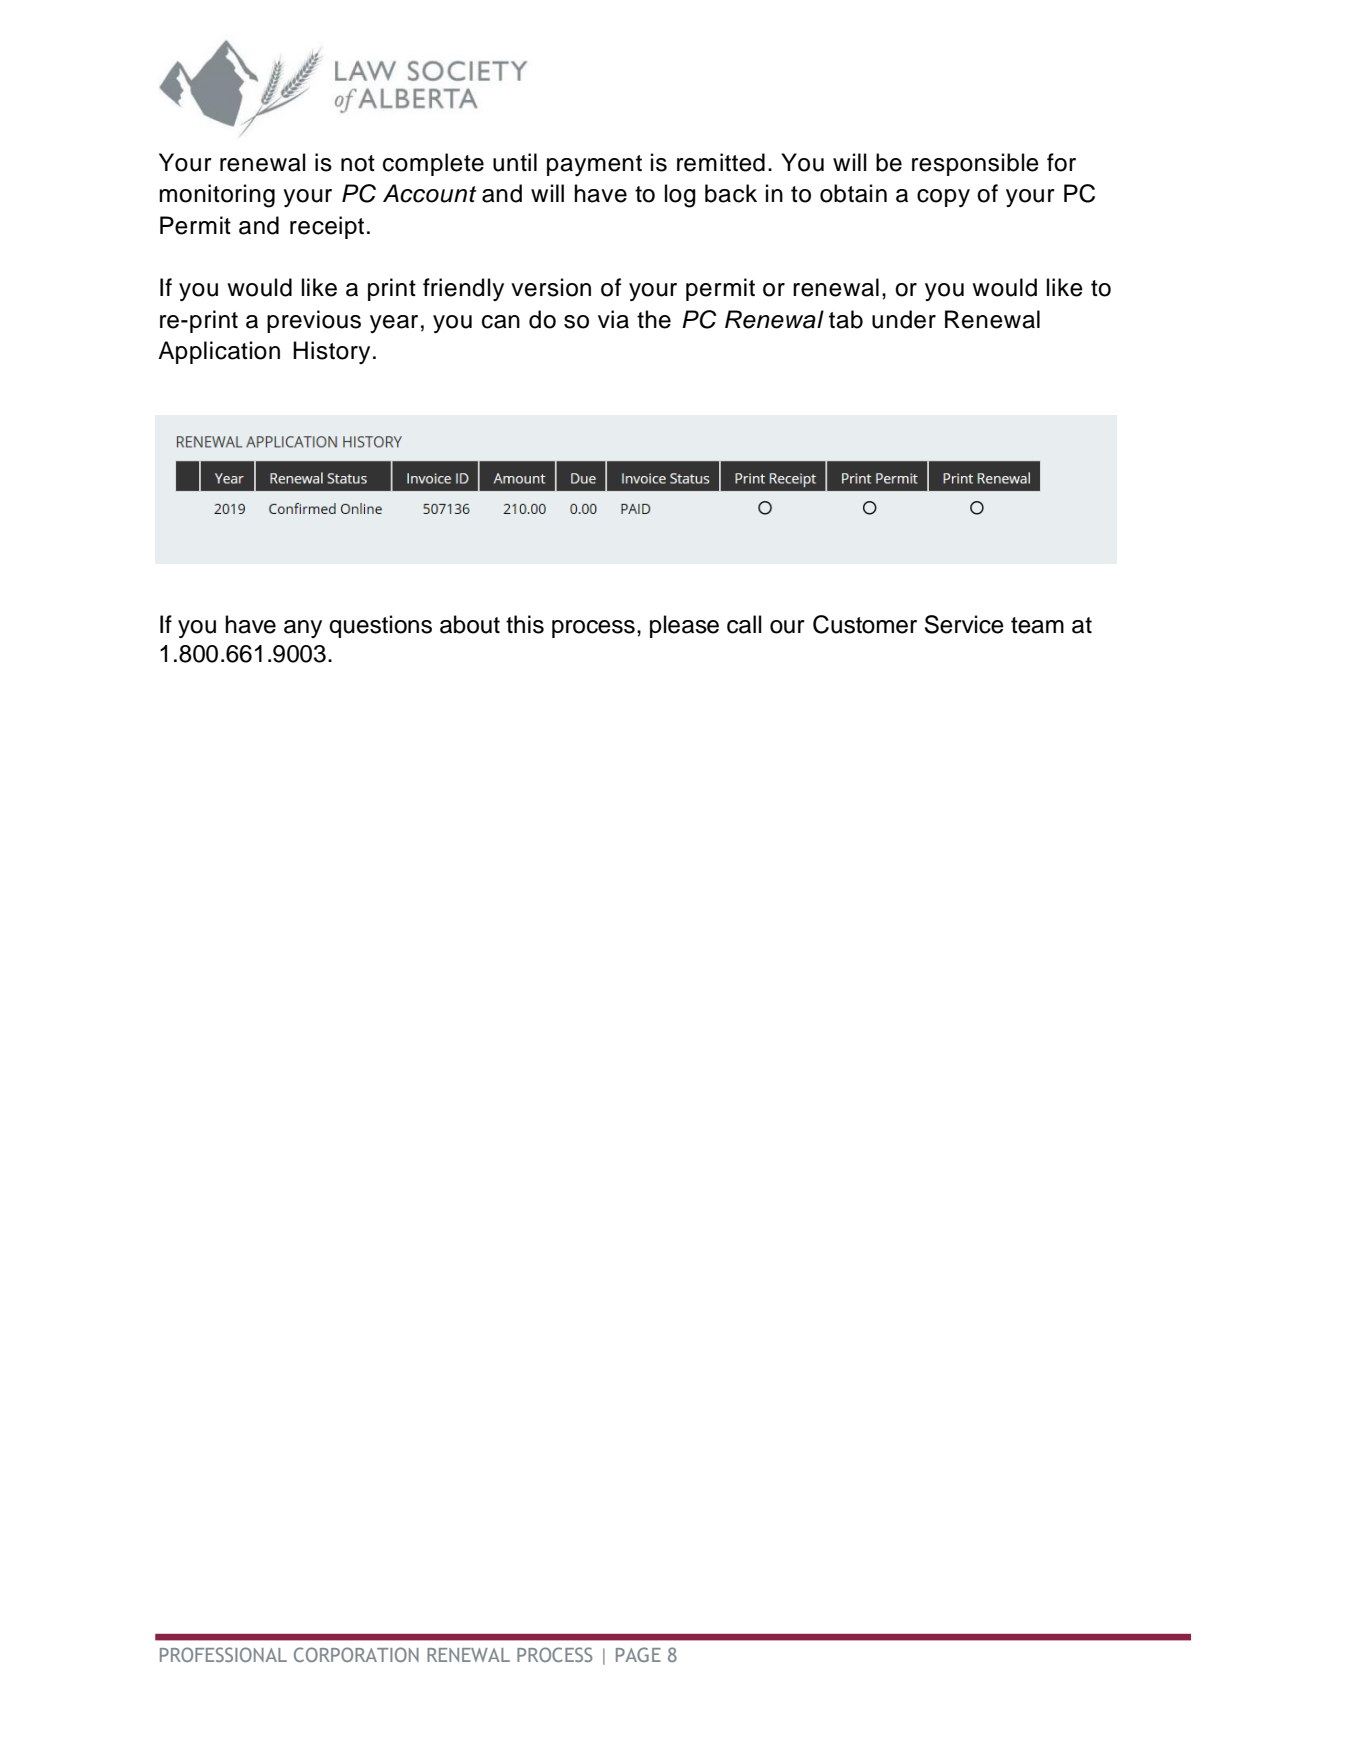 This page has width=1346, height=1742. Describe the element at coordinates (684, 626) in the page. I see `please` at that location.
